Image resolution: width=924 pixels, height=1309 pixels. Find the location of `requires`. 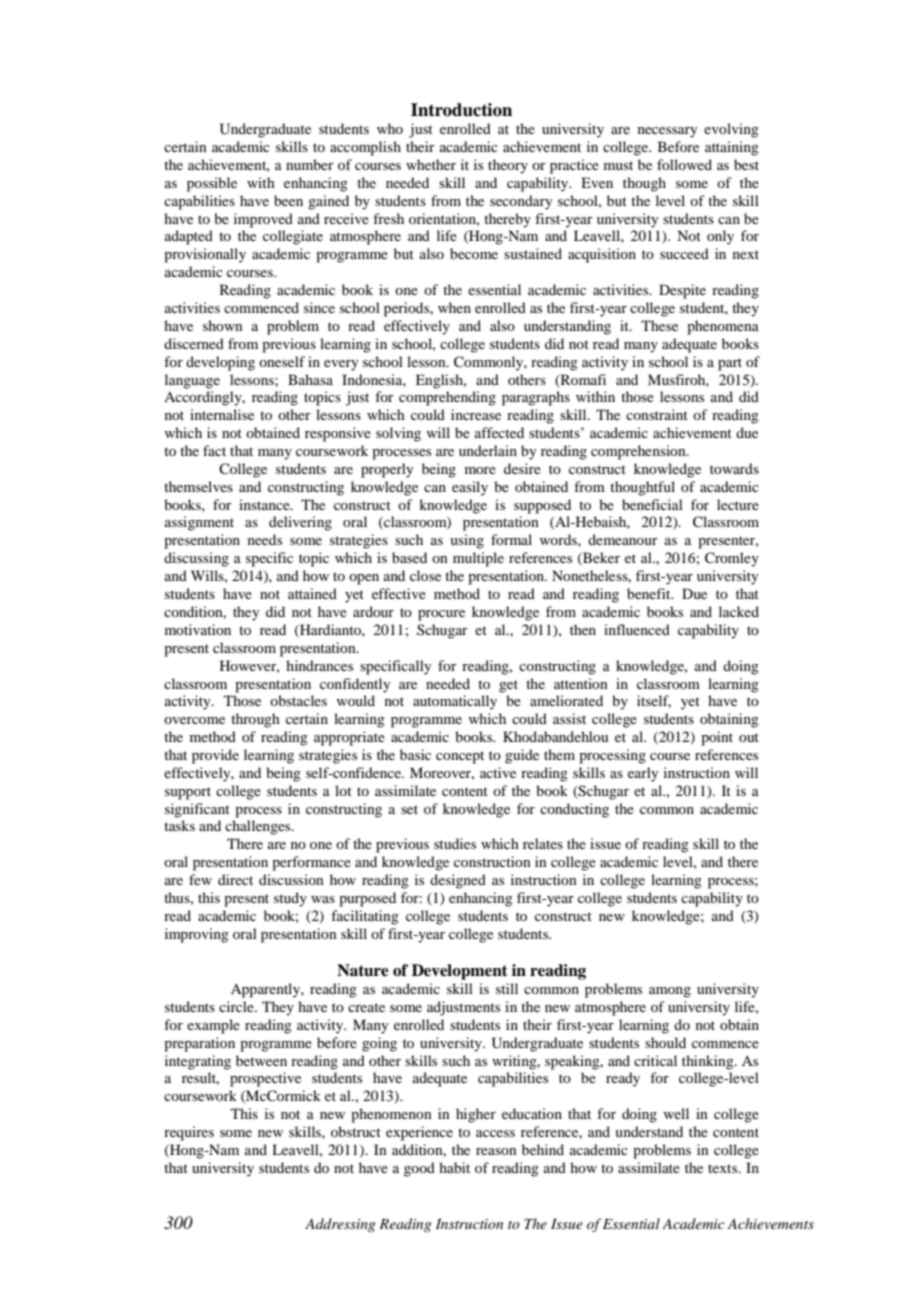

requires is located at coordinates (189, 1133).
